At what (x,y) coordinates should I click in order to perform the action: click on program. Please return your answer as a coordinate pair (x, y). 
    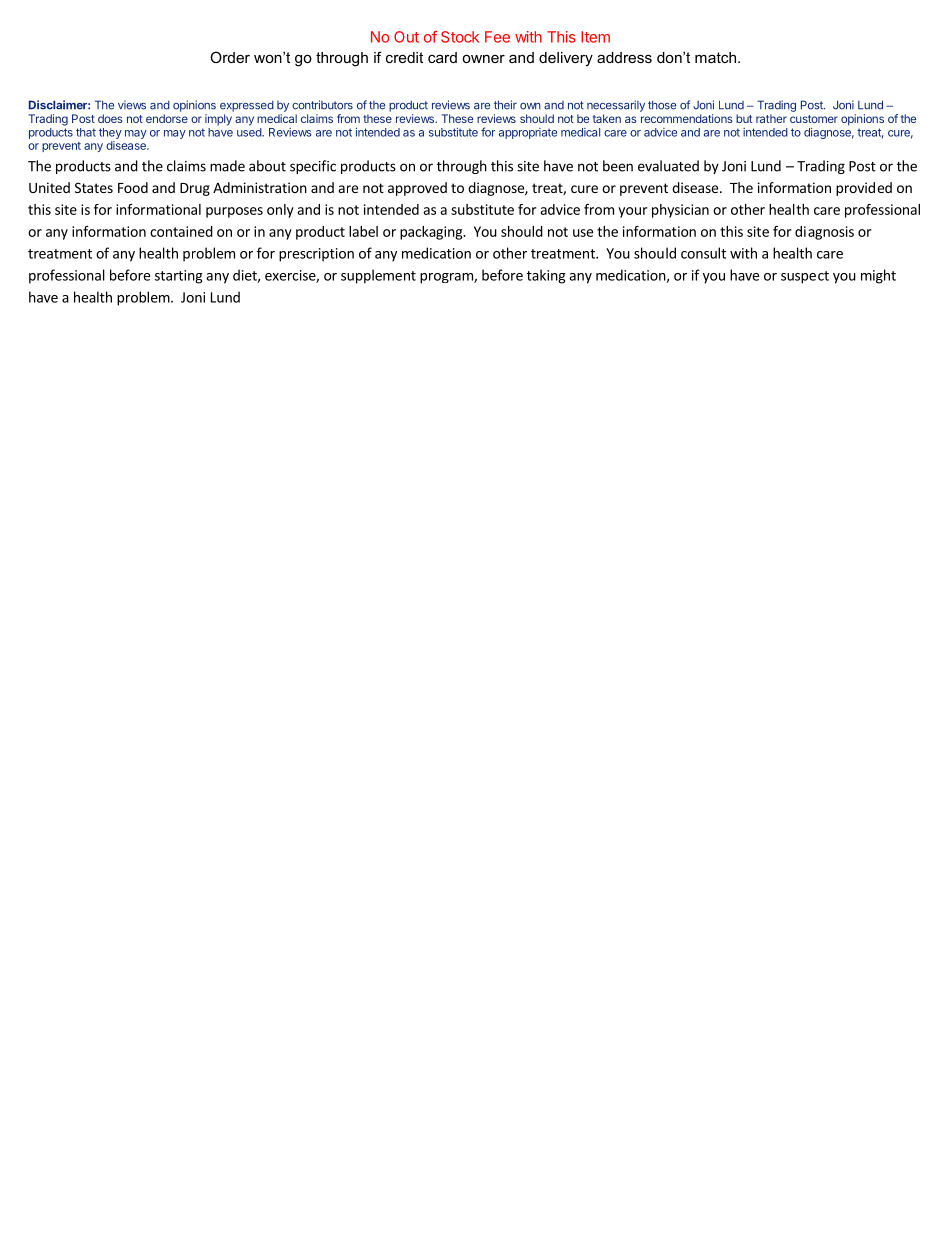
    Looking at the image, I should click on (447, 278).
